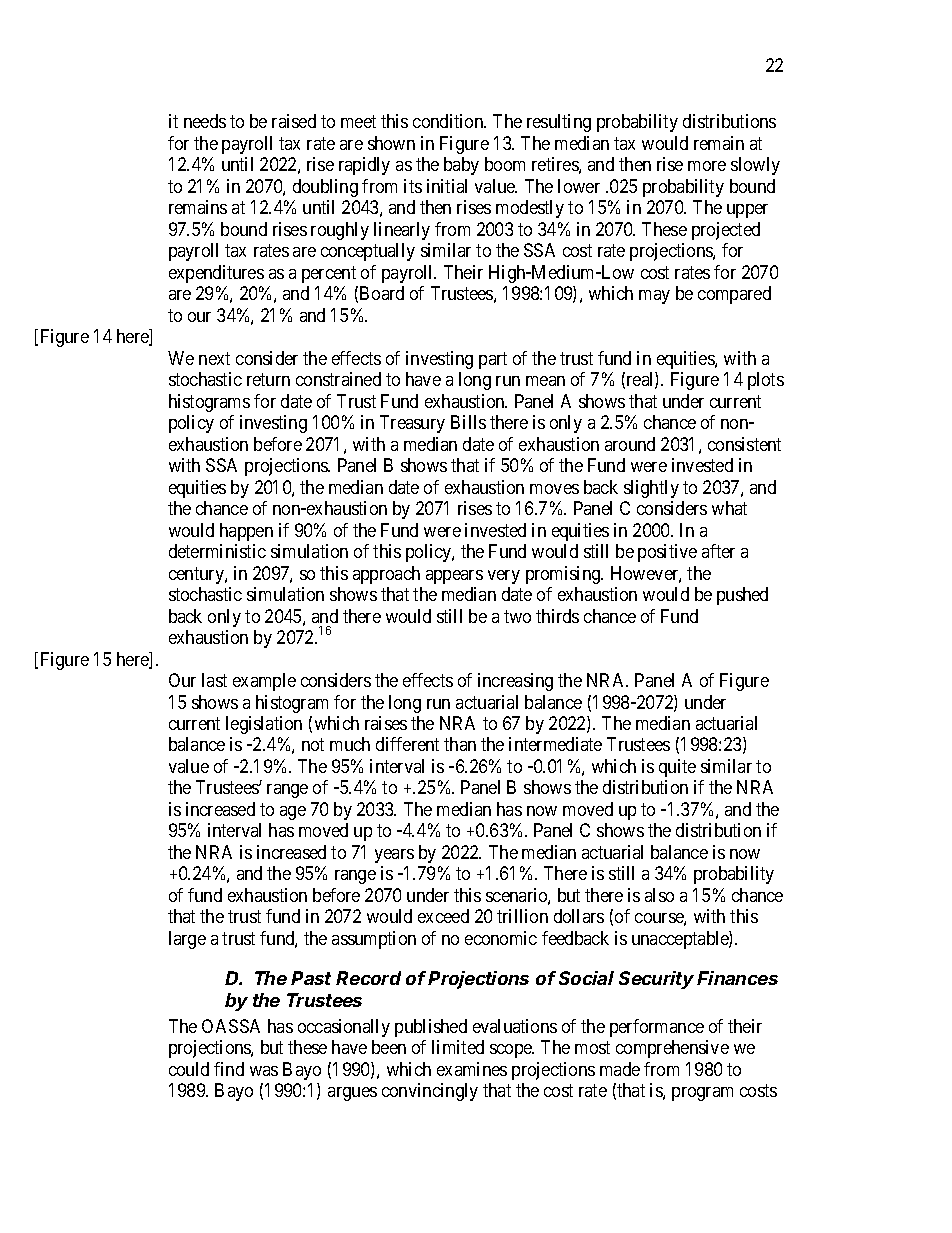  What do you see at coordinates (461, 166) in the screenshot?
I see `baby` at bounding box center [461, 166].
